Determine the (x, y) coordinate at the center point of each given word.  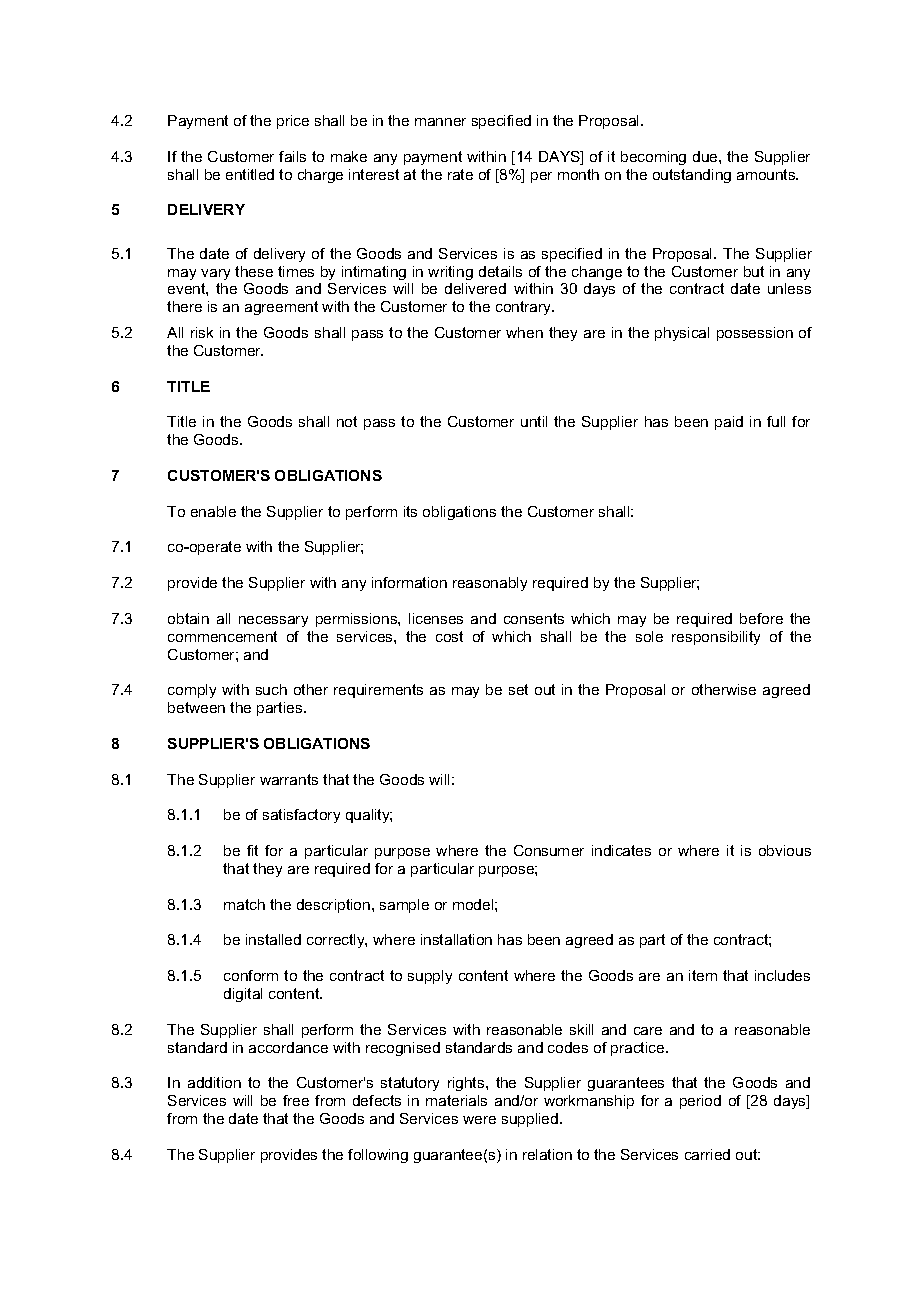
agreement (281, 308)
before (761, 618)
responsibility (716, 638)
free (296, 1100)
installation (456, 939)
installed (273, 939)
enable (213, 511)
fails (292, 156)
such (271, 689)
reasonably (490, 584)
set (518, 689)
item (703, 975)
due (706, 156)
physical (682, 334)
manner (440, 122)
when (524, 332)
